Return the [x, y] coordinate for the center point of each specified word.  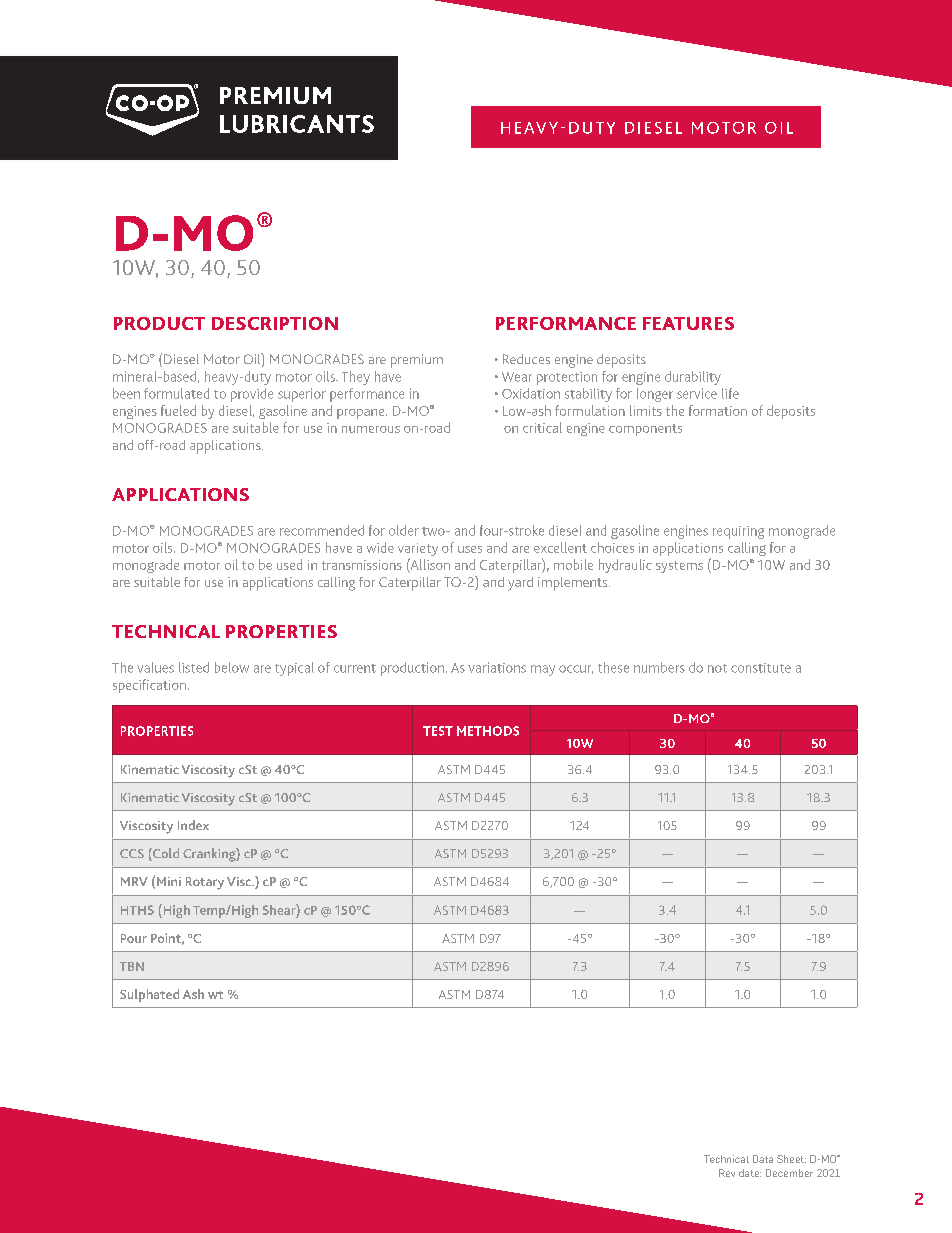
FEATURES [688, 323]
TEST [438, 731]
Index [193, 825]
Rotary [205, 883]
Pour [134, 938]
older [404, 530]
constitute [761, 668]
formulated [176, 393]
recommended [322, 530]
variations [497, 667]
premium [417, 361]
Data [763, 1159]
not [717, 668]
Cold [165, 854]
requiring [738, 532]
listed [194, 667]
